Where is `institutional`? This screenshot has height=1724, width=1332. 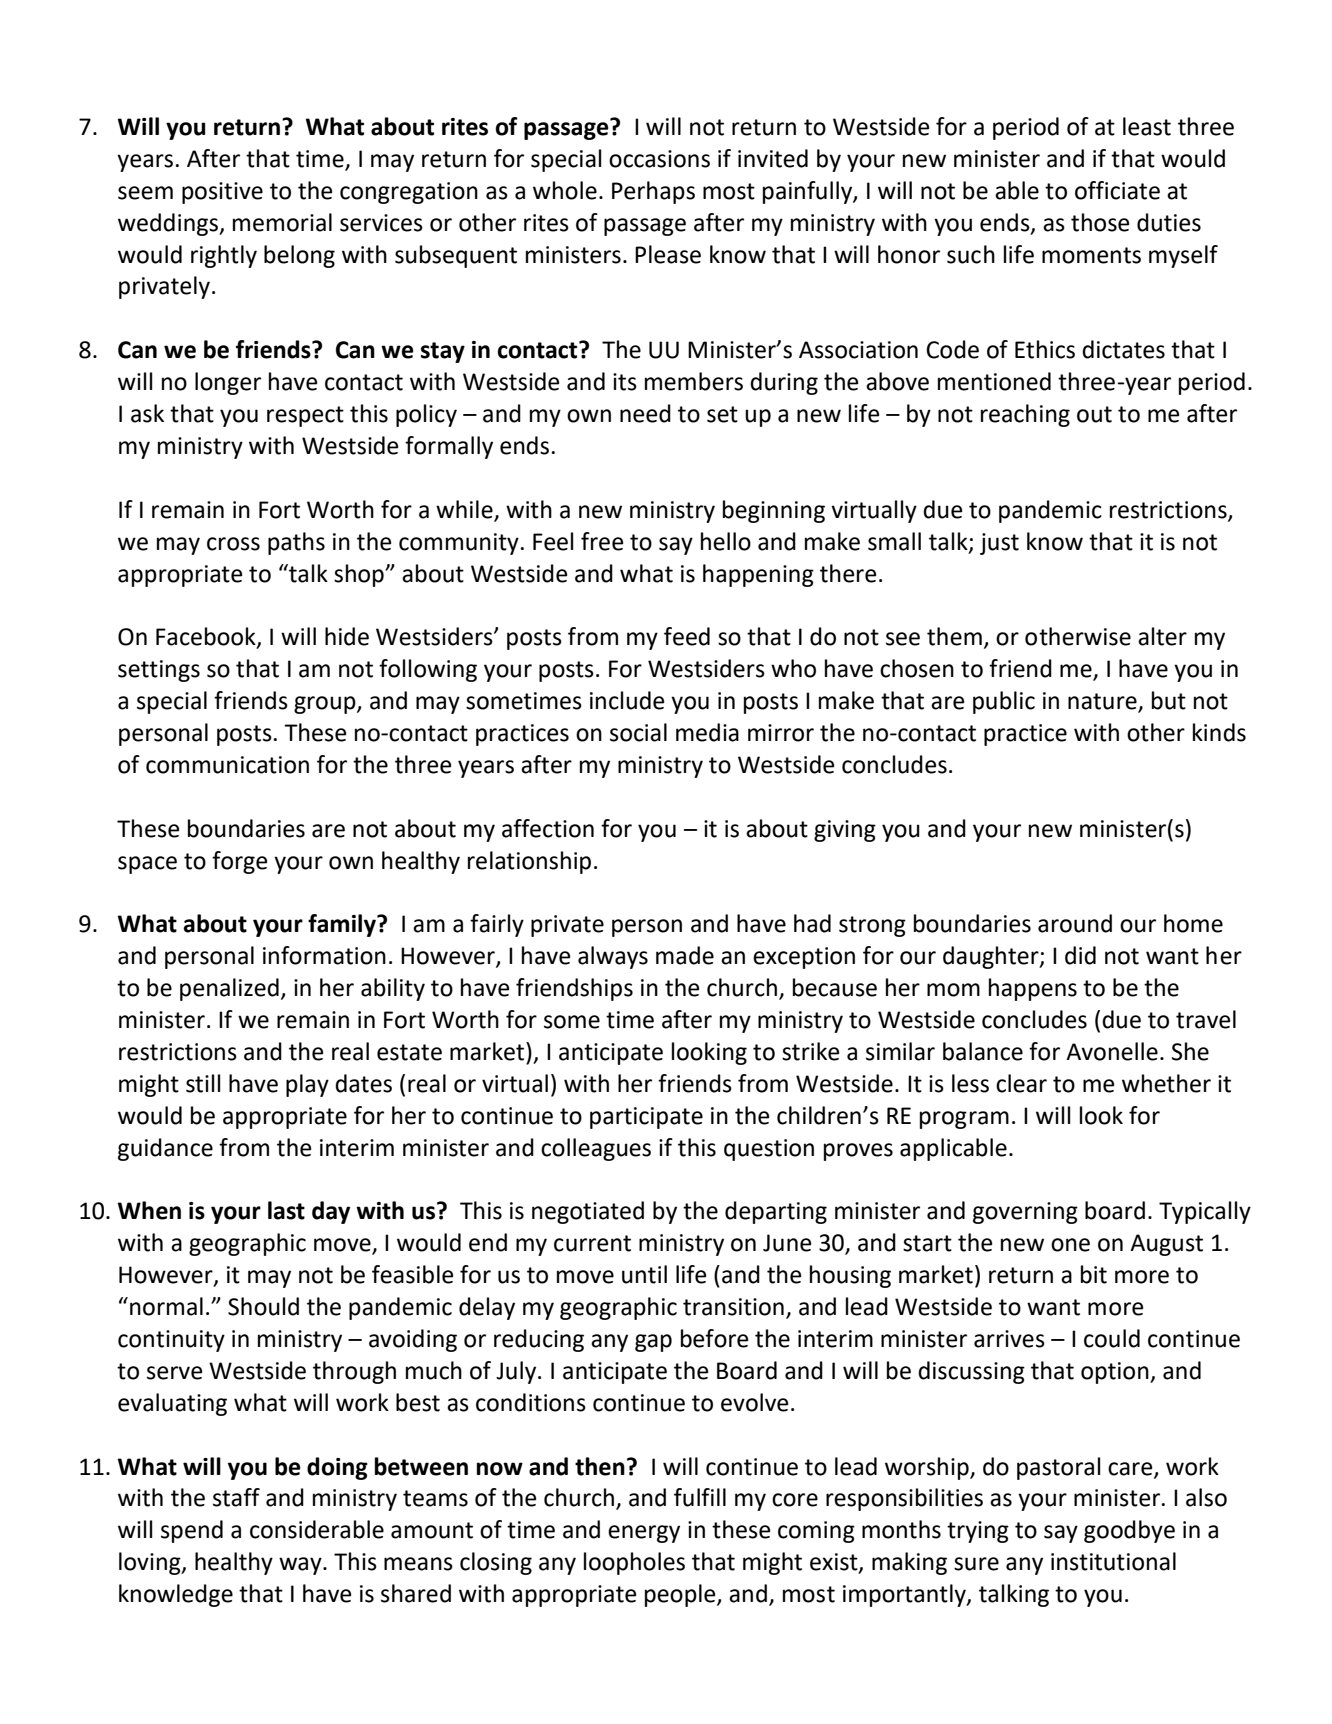 institutional is located at coordinates (1113, 1561).
